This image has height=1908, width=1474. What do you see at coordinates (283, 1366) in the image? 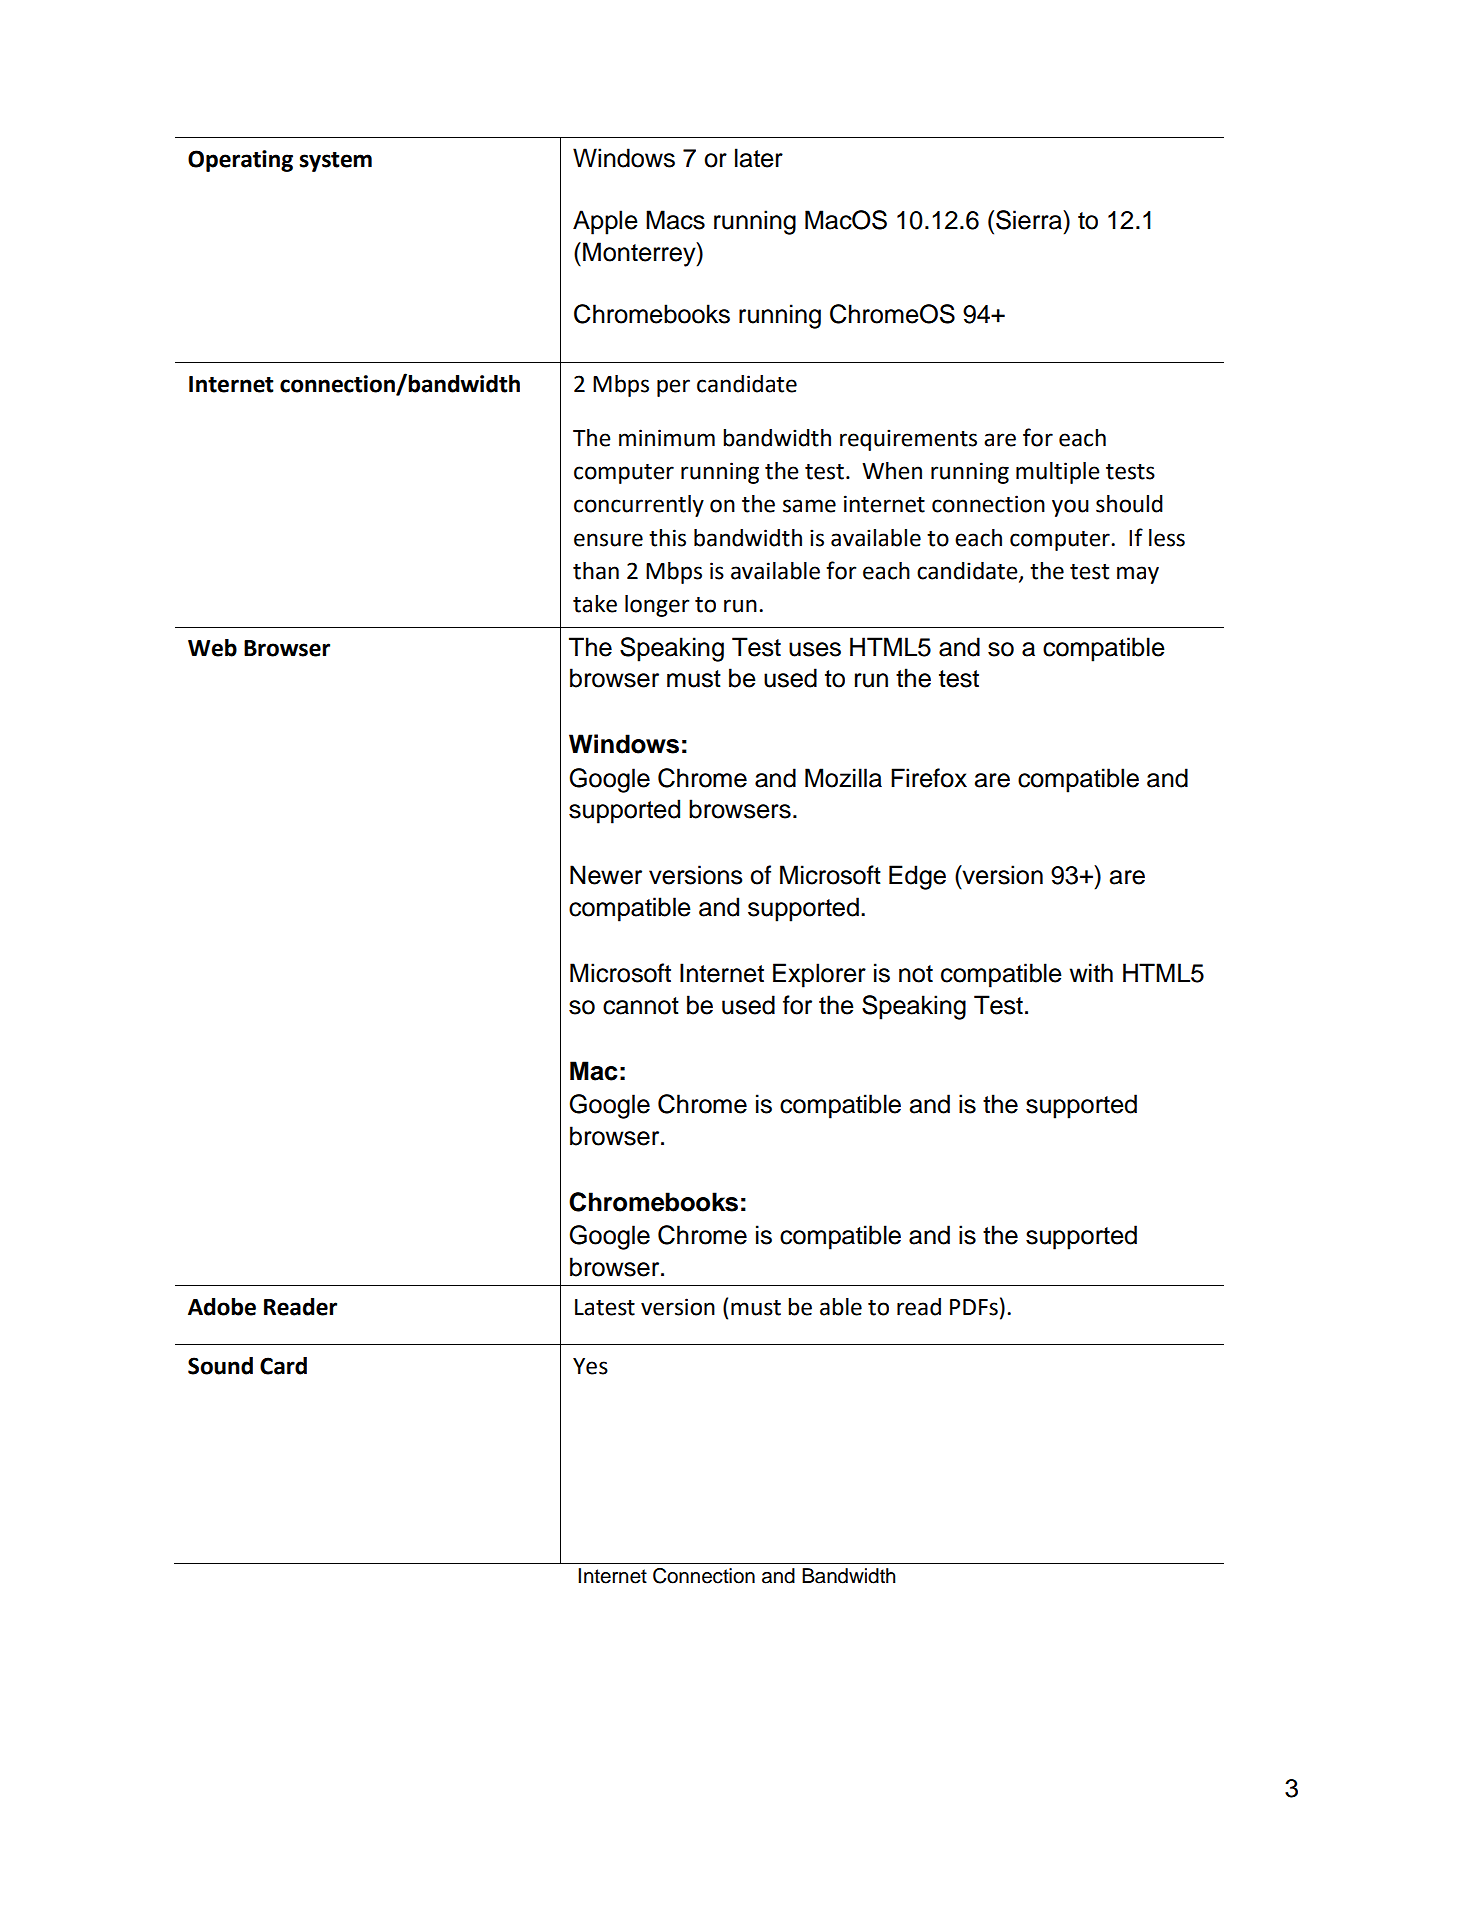
I see `Card` at bounding box center [283, 1366].
